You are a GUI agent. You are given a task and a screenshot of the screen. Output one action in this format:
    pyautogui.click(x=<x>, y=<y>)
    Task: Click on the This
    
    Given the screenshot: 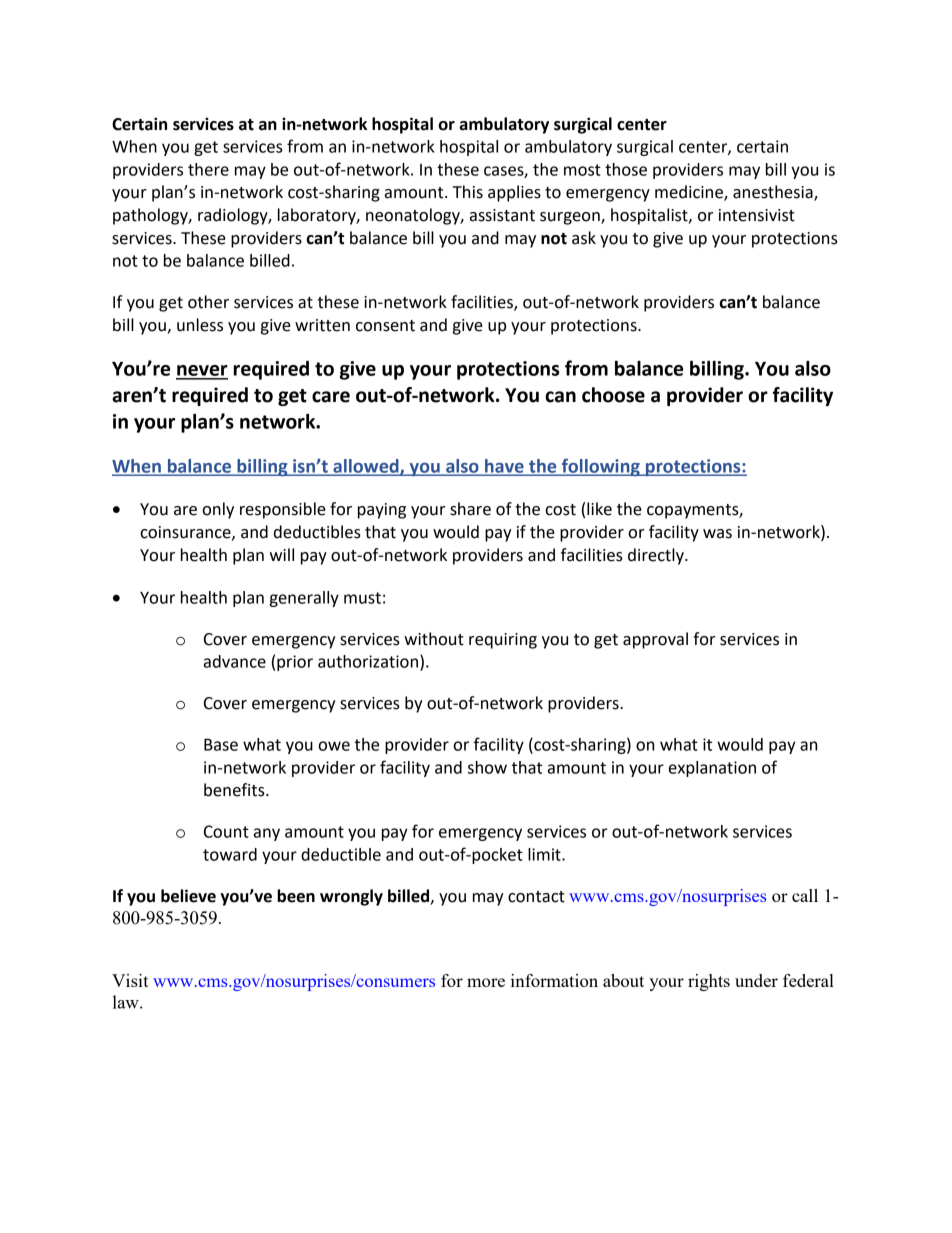 What is the action you would take?
    pyautogui.click(x=468, y=192)
